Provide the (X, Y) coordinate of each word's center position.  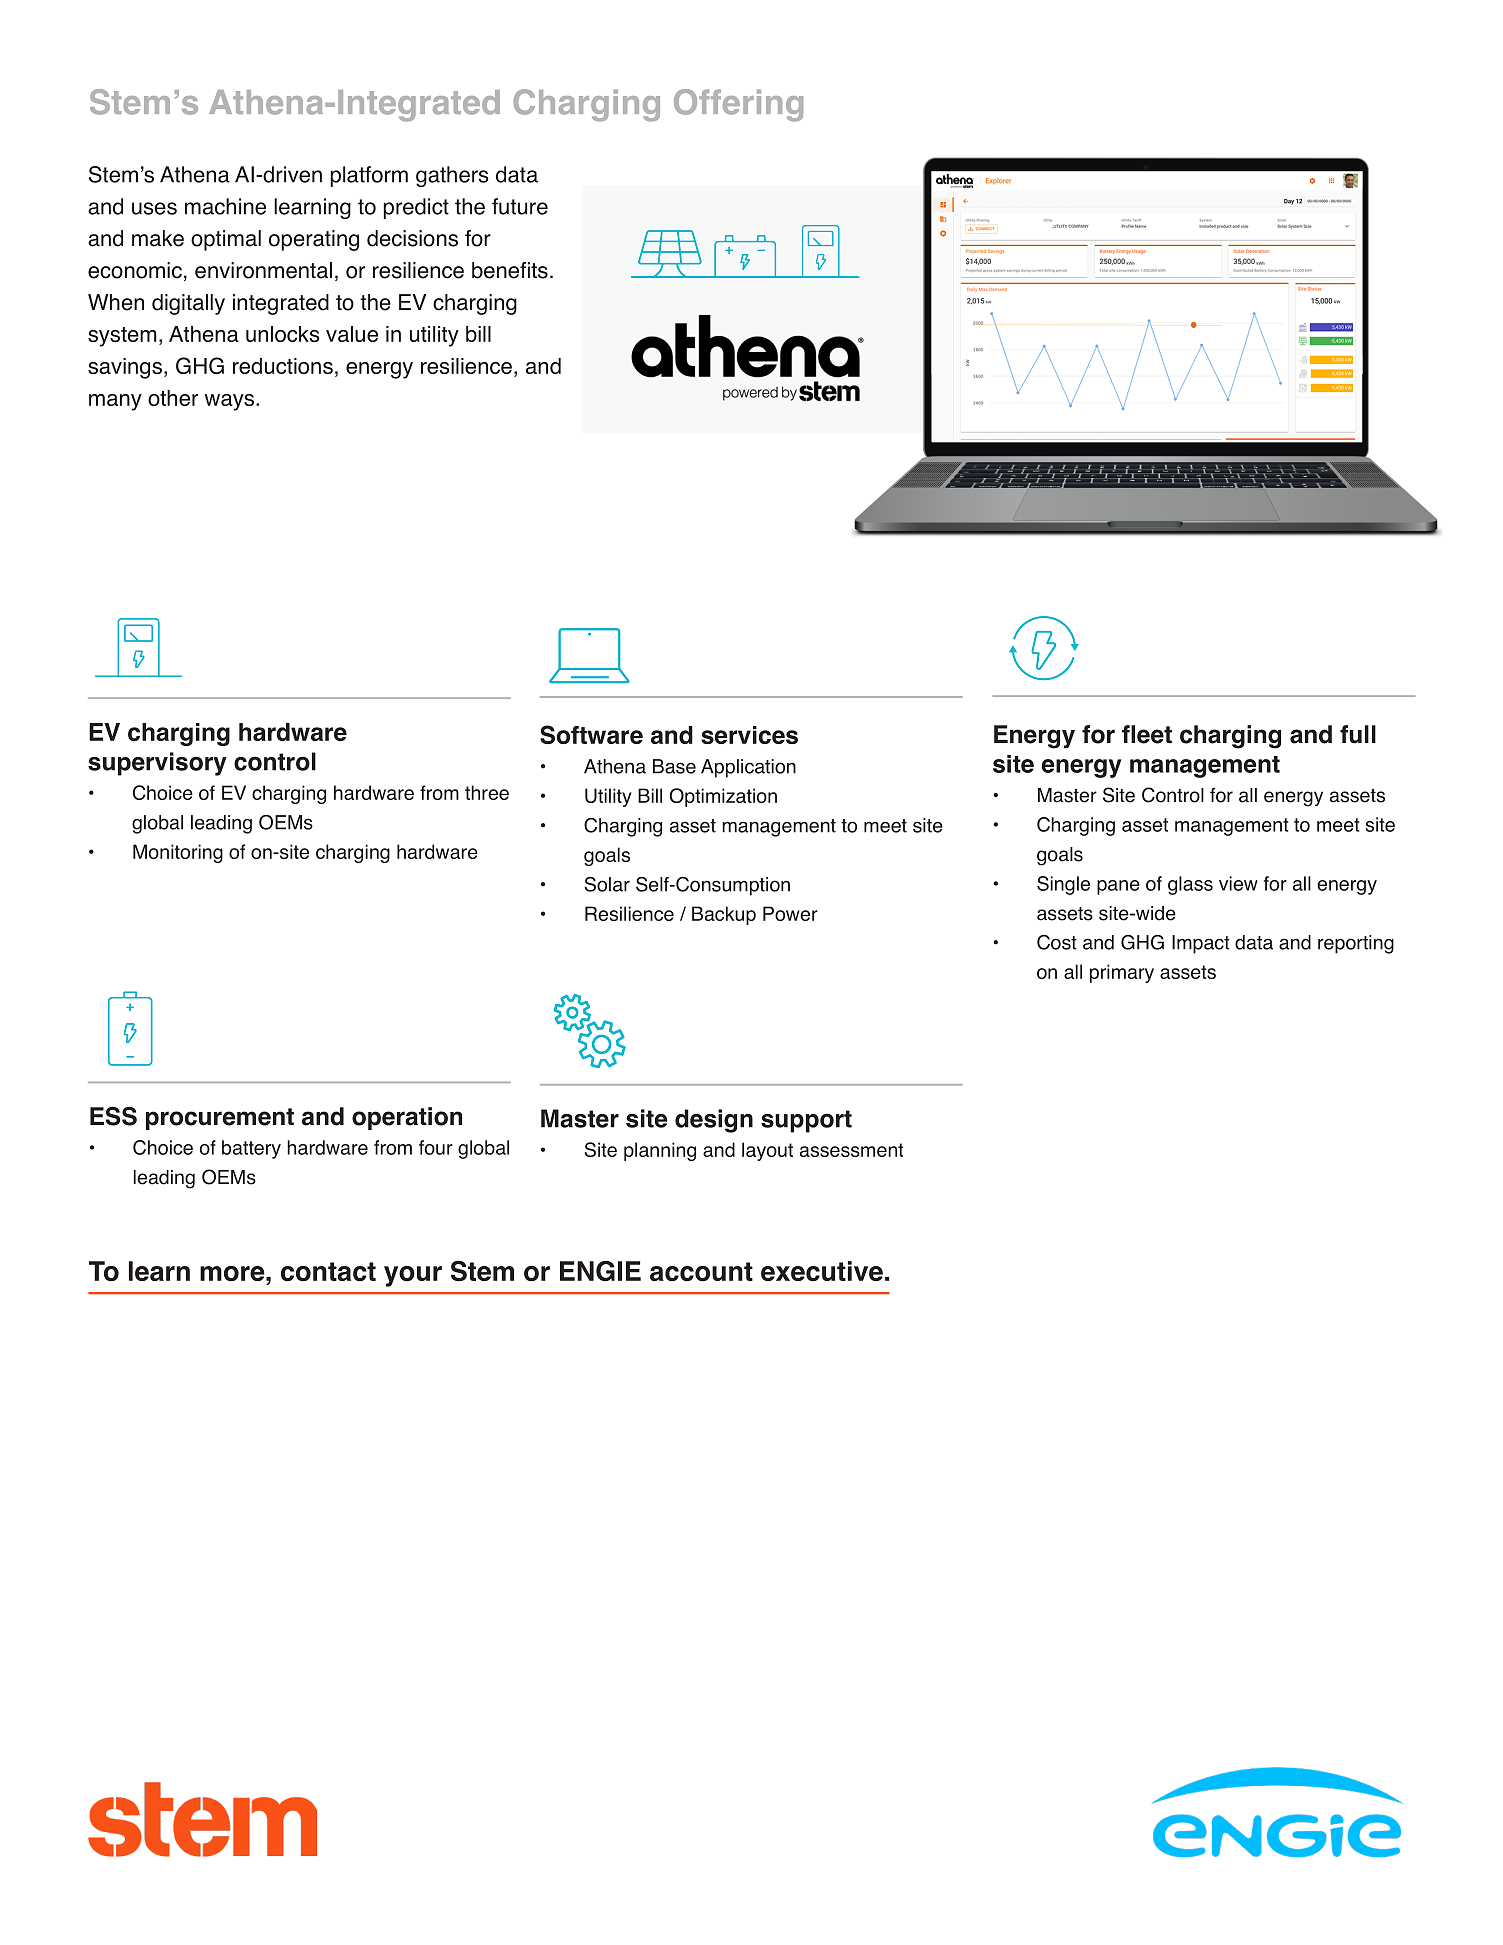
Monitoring (178, 853)
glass (1190, 885)
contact (328, 1272)
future (520, 206)
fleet (1147, 734)
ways (229, 402)
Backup (724, 915)
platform (369, 176)
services (749, 735)
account (701, 1272)
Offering (738, 105)
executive (822, 1271)
